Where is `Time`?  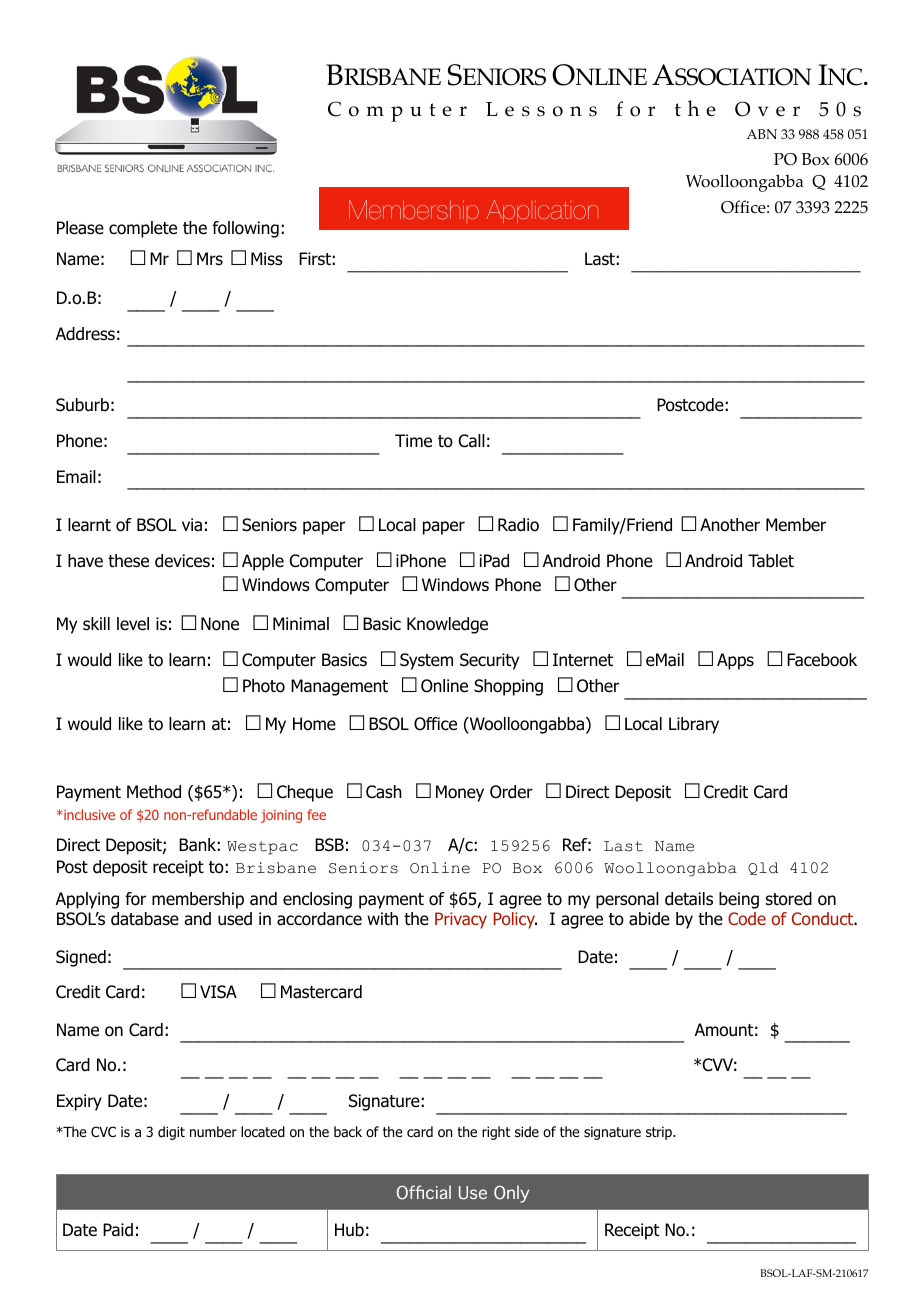 Time is located at coordinates (413, 441).
